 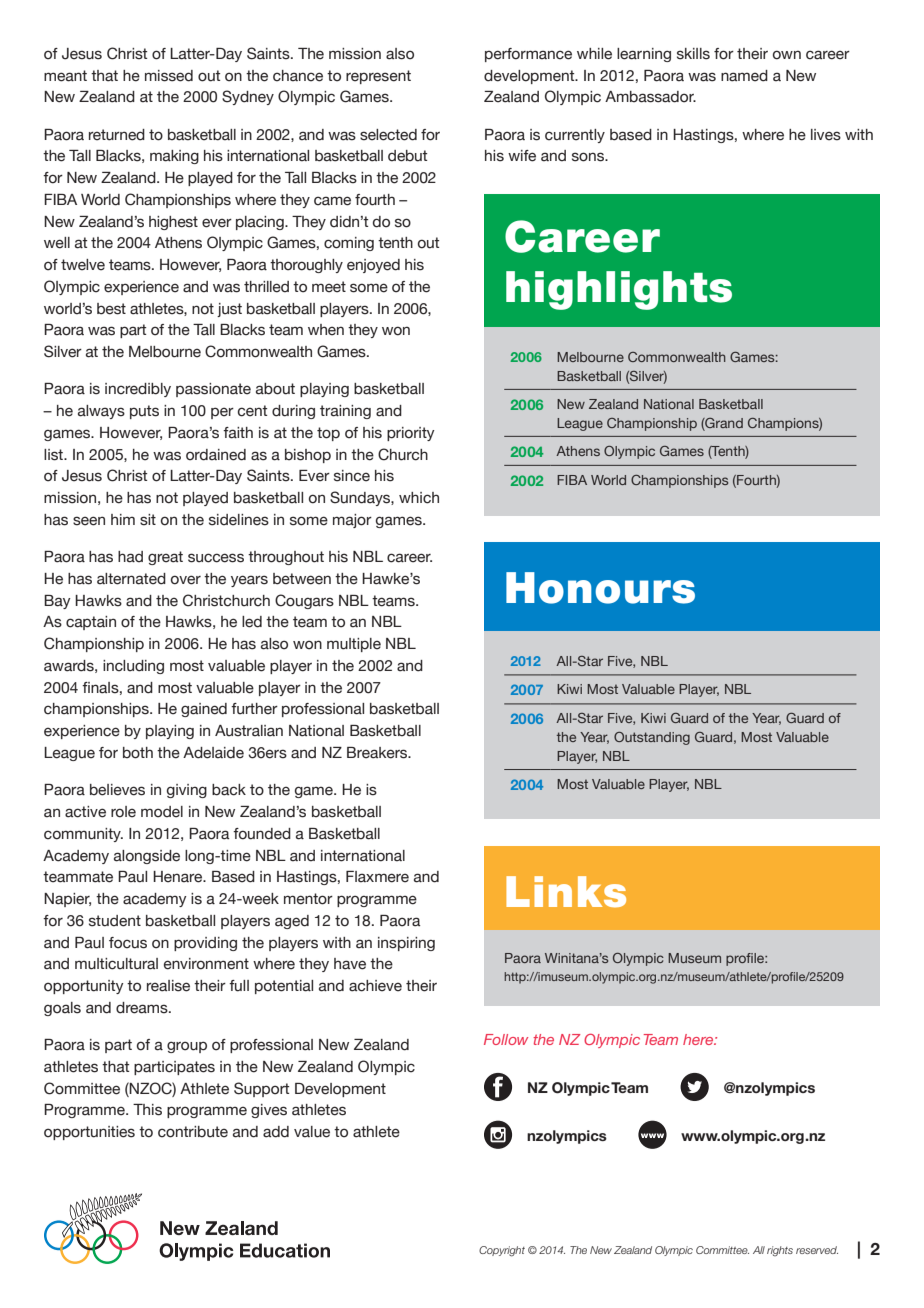 I want to click on Copyright, so click(x=502, y=1251).
